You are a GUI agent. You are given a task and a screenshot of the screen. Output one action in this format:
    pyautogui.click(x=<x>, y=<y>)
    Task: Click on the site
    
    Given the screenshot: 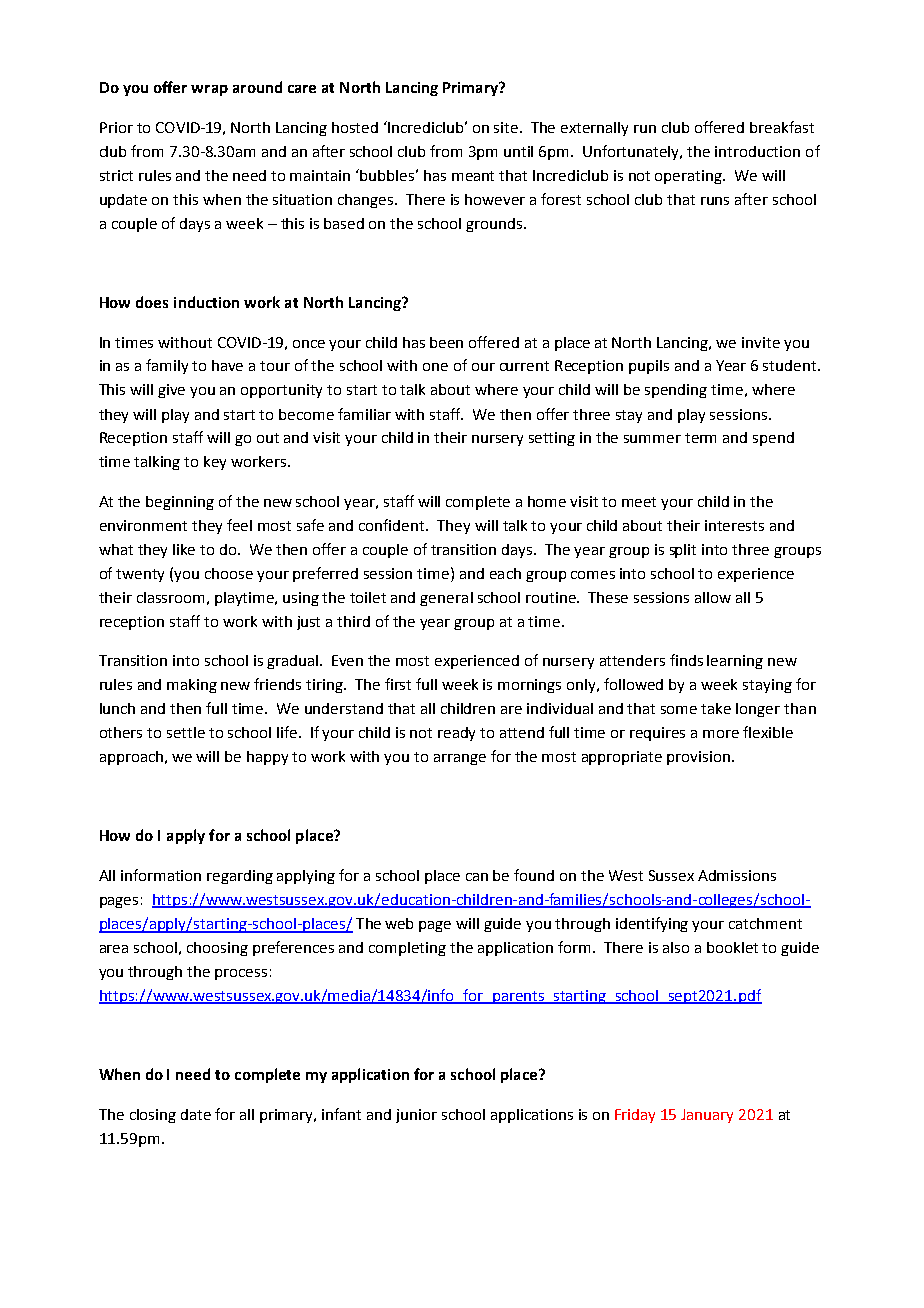 What is the action you would take?
    pyautogui.click(x=507, y=127)
